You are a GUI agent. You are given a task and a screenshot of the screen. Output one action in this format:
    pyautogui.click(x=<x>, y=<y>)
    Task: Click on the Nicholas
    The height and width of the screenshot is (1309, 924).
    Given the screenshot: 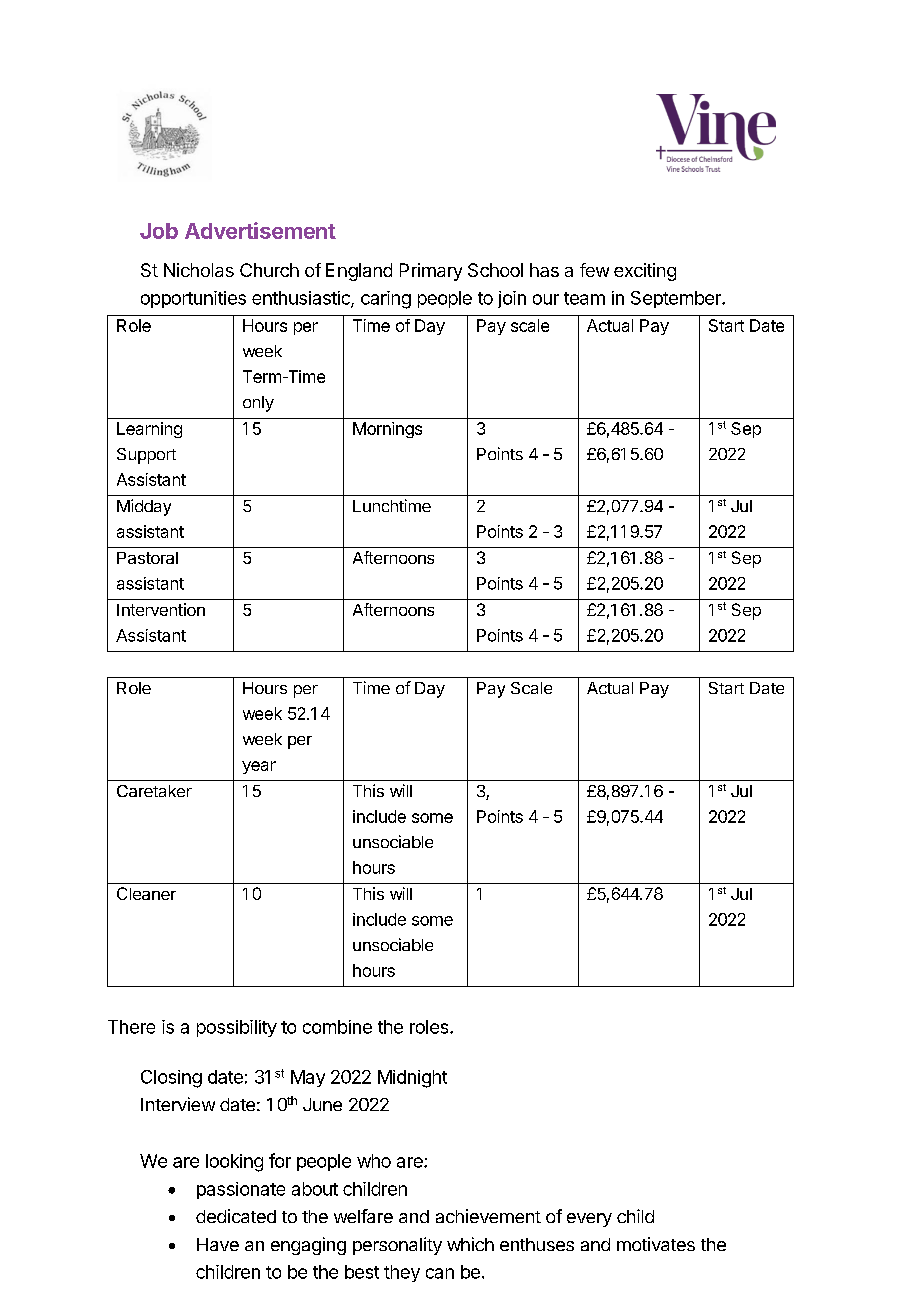 What is the action you would take?
    pyautogui.click(x=199, y=270)
